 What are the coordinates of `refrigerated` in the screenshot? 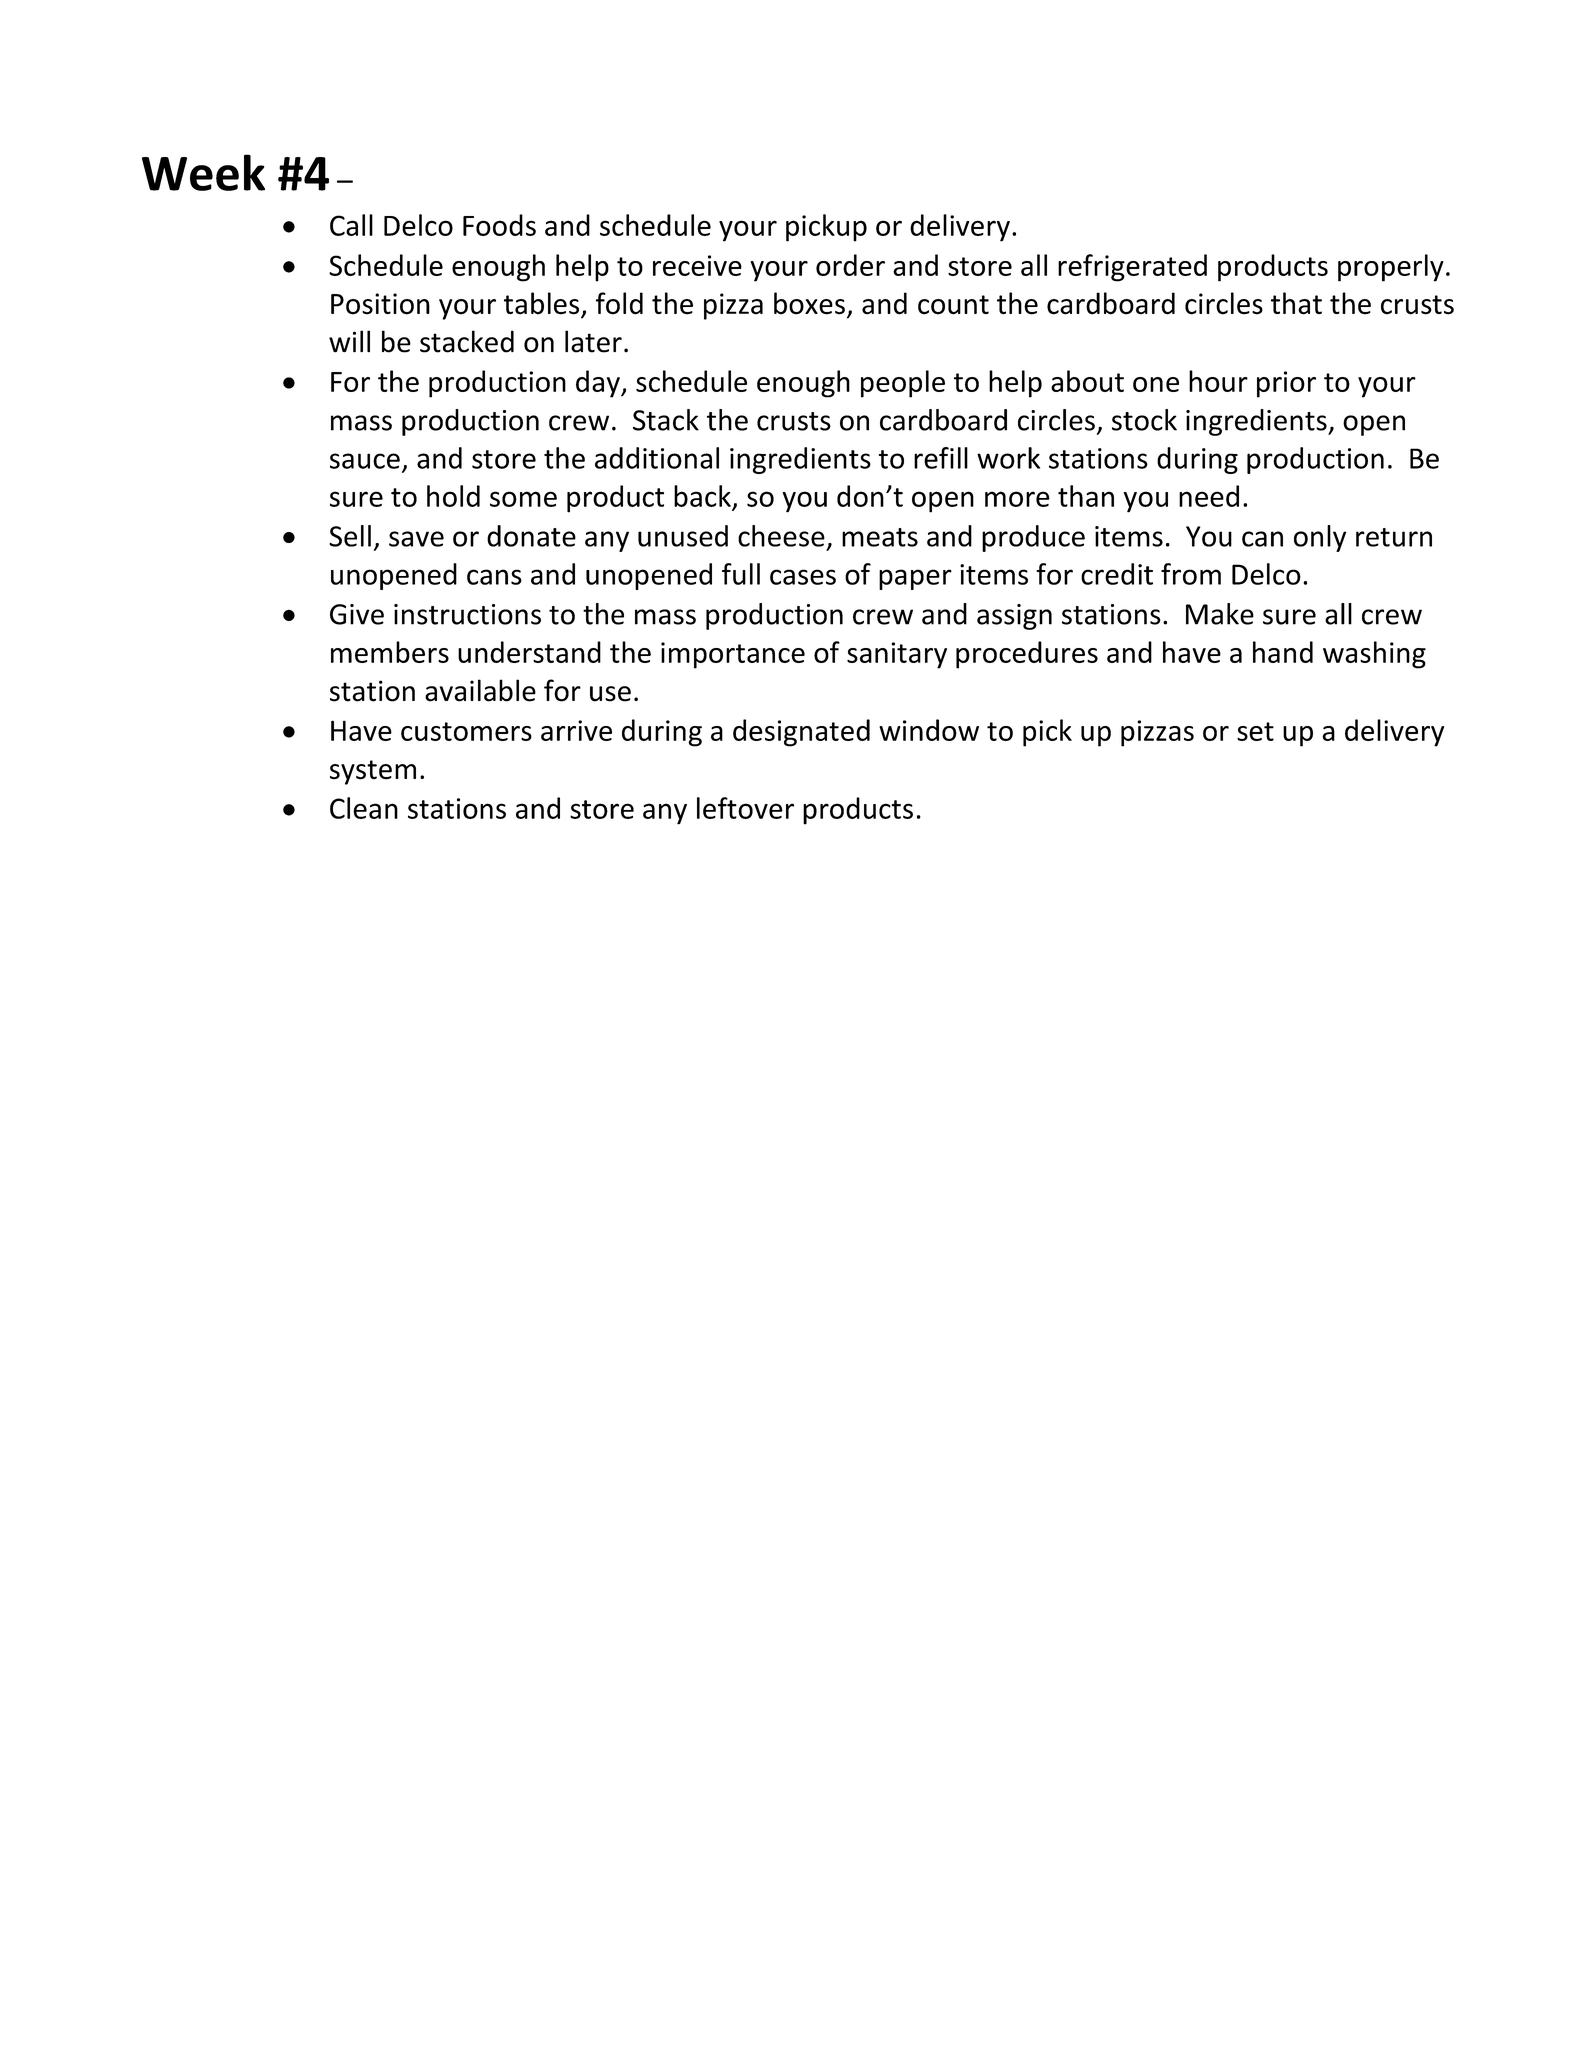 It's located at (1132, 268).
